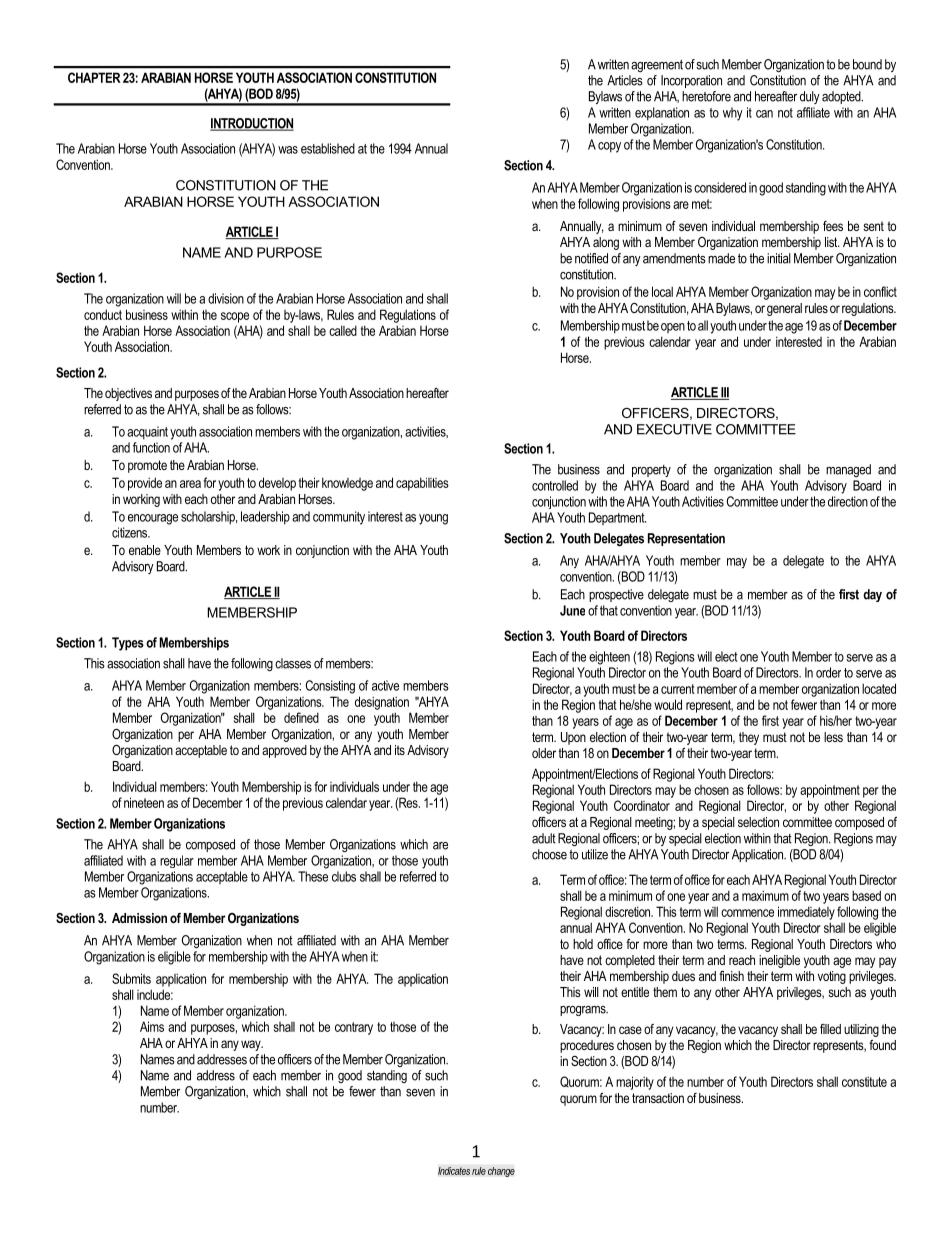  Describe the element at coordinates (609, 147) in the screenshot. I see `copy` at that location.
